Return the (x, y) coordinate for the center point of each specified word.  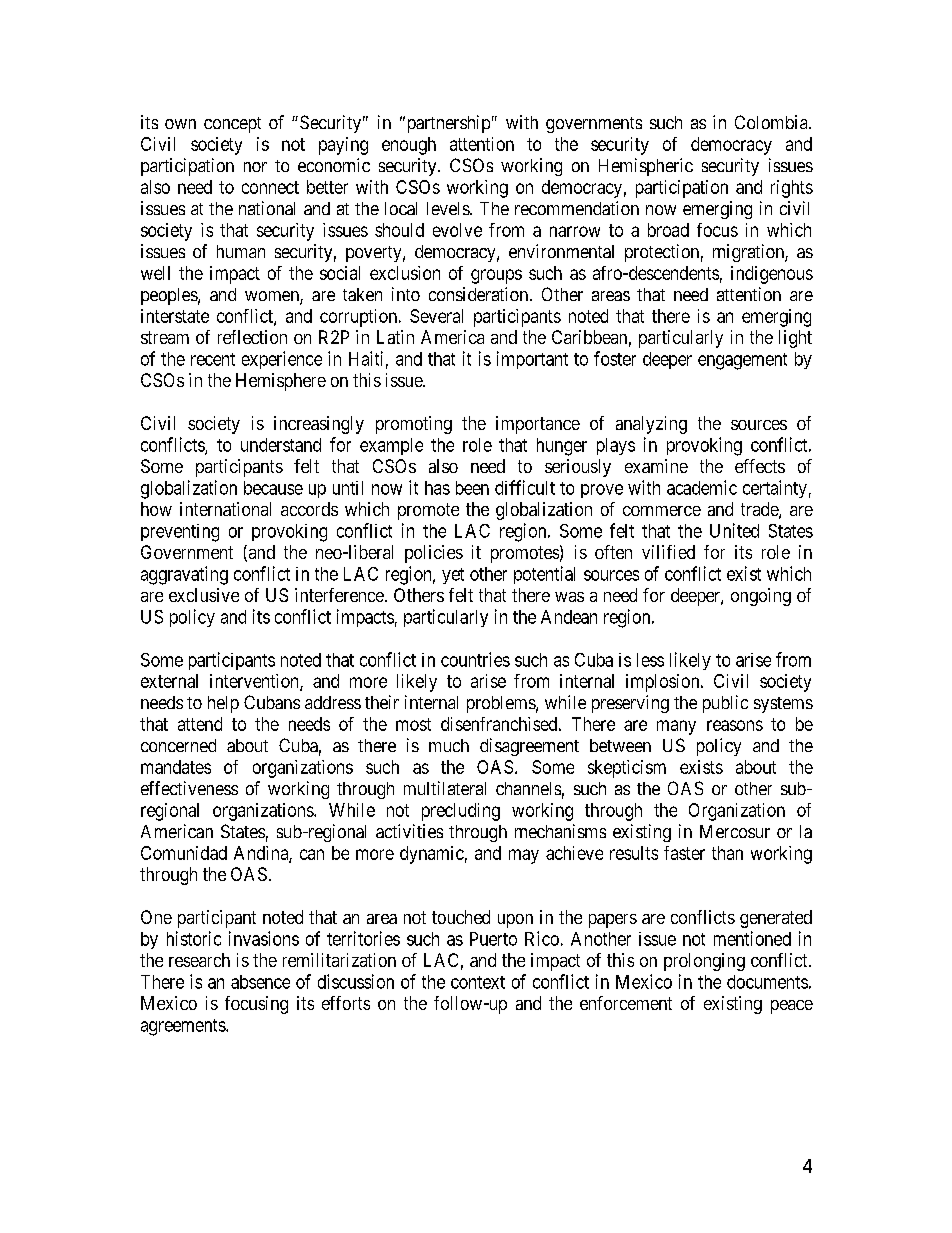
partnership (447, 124)
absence (260, 982)
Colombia (772, 122)
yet (453, 576)
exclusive (204, 595)
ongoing (761, 597)
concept (232, 125)
